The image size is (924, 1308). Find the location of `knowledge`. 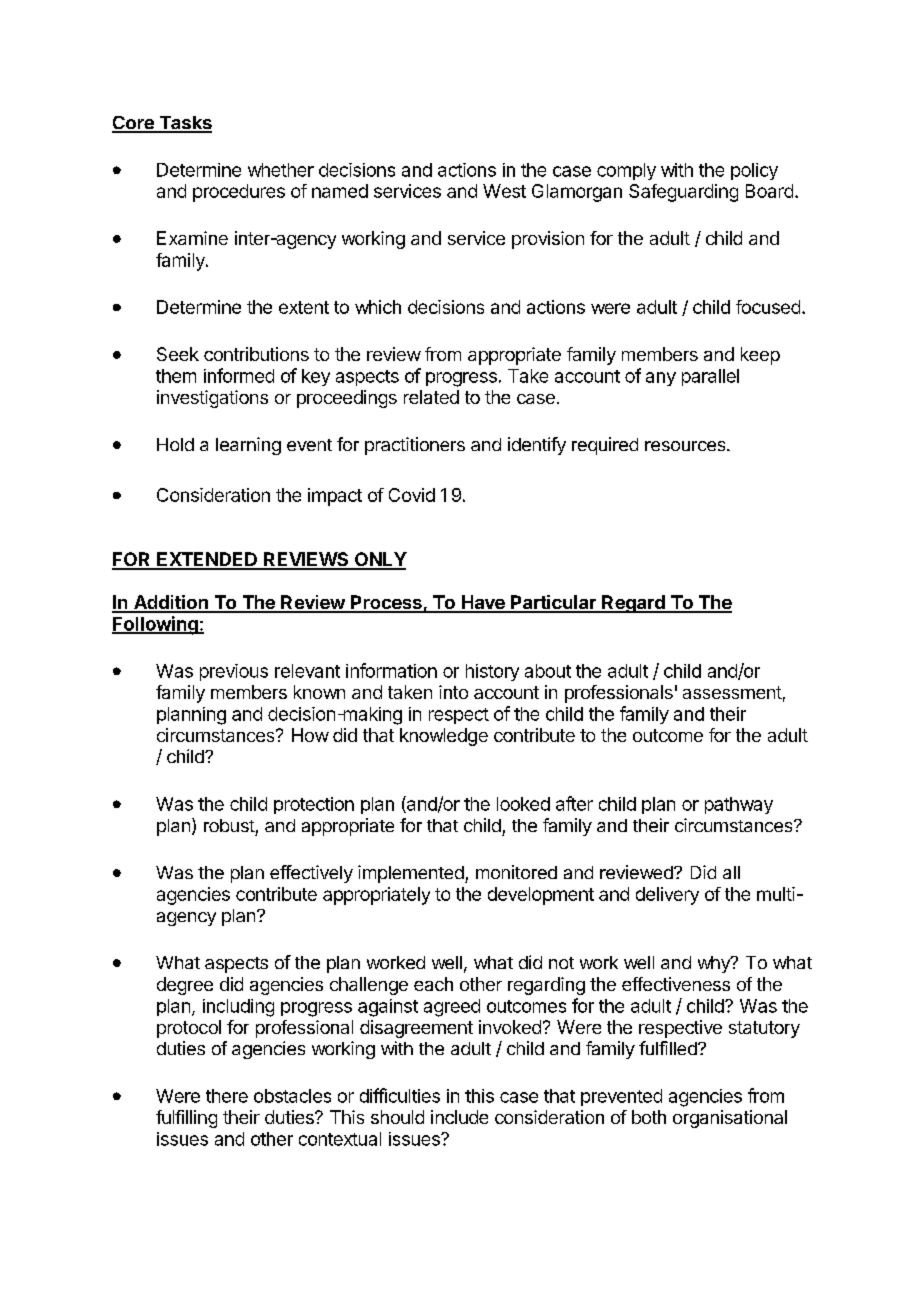

knowledge is located at coordinates (444, 737).
